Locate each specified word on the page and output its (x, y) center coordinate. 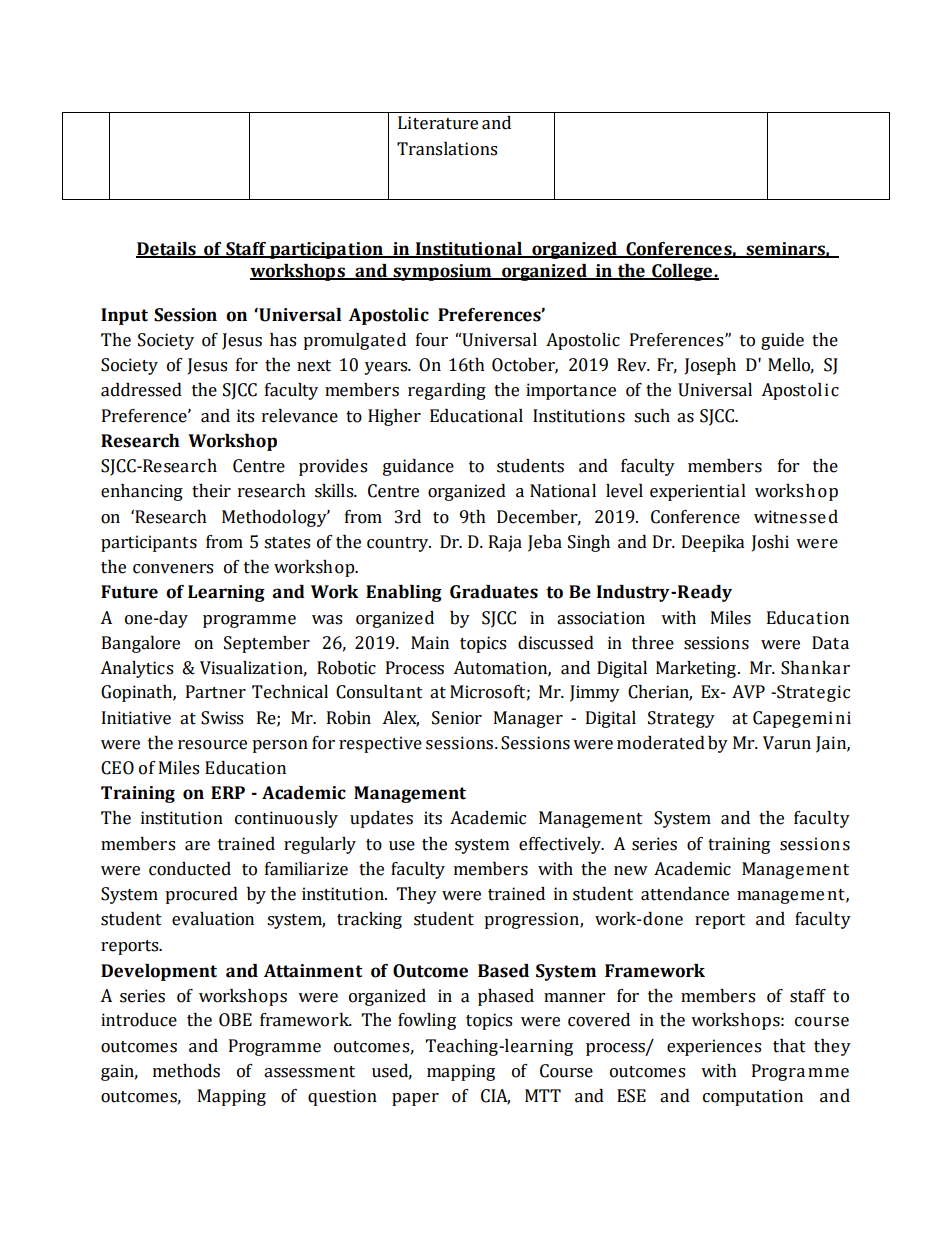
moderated (661, 743)
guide (782, 341)
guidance (418, 467)
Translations (447, 149)
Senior (457, 718)
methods (186, 1071)
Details (167, 250)
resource (212, 745)
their (211, 491)
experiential (698, 492)
